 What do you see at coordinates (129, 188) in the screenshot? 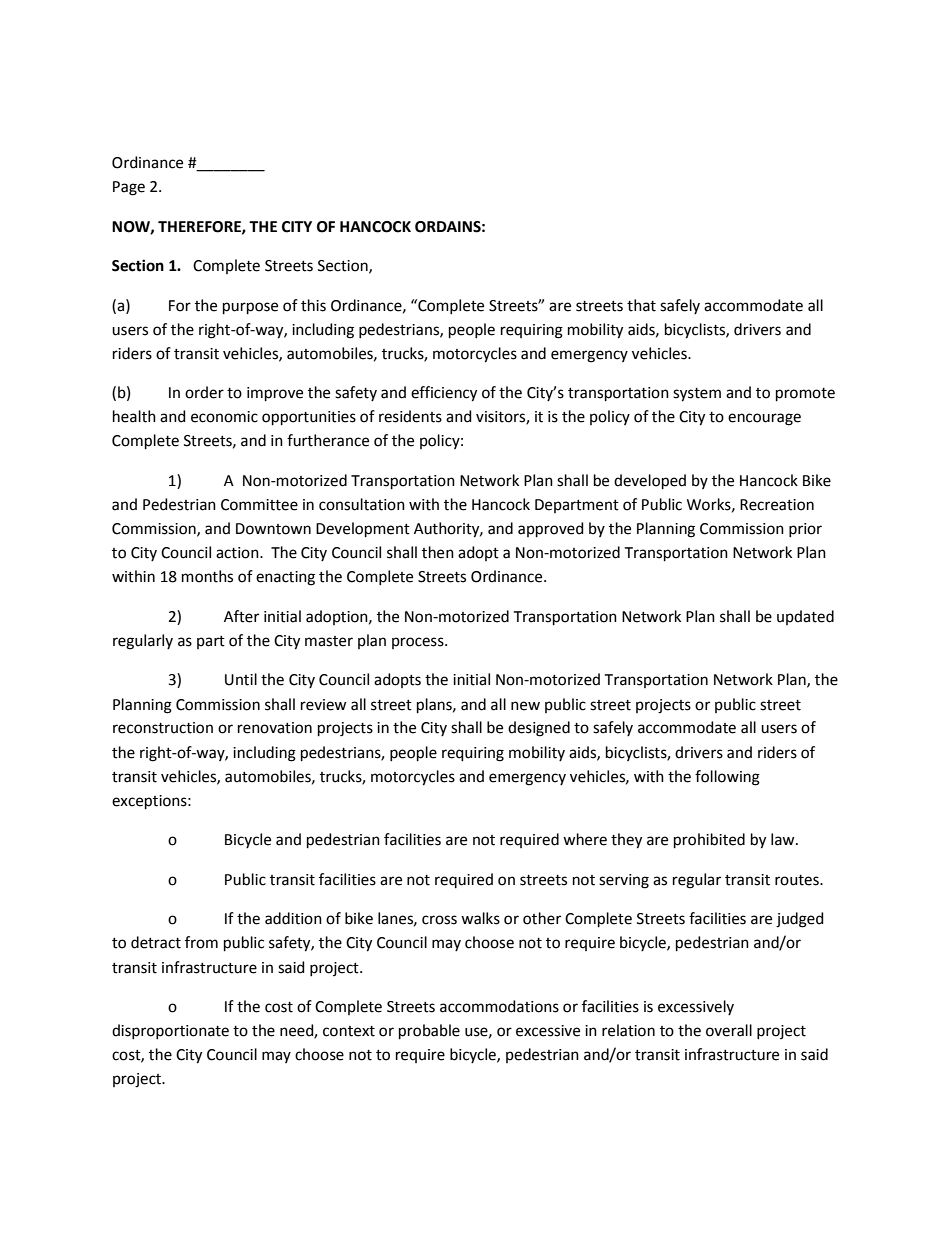
I see `Page` at bounding box center [129, 188].
